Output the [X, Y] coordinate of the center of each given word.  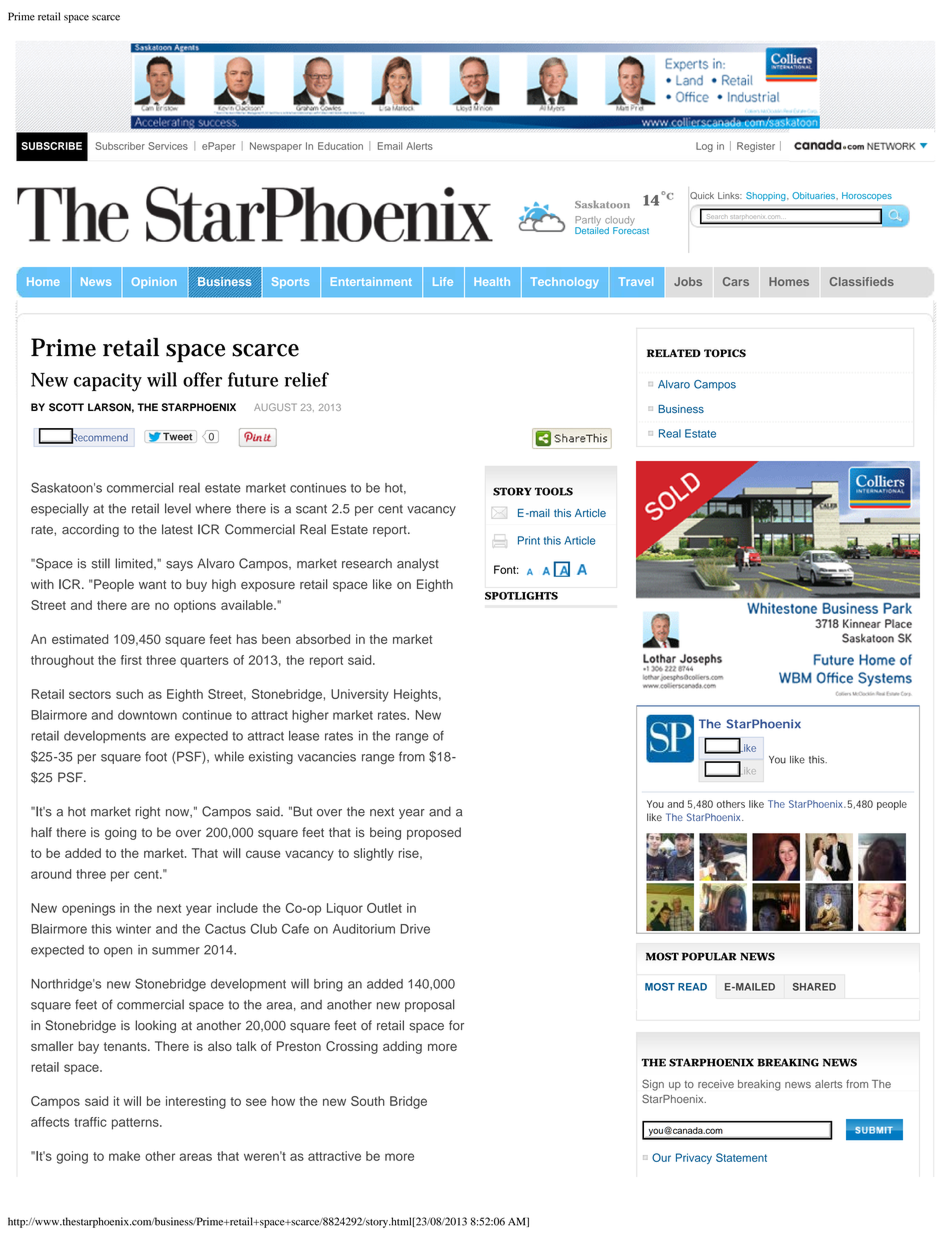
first [131, 660]
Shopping [767, 196]
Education [340, 146]
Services [168, 146]
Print [529, 540]
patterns [136, 1124]
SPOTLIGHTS [521, 596]
